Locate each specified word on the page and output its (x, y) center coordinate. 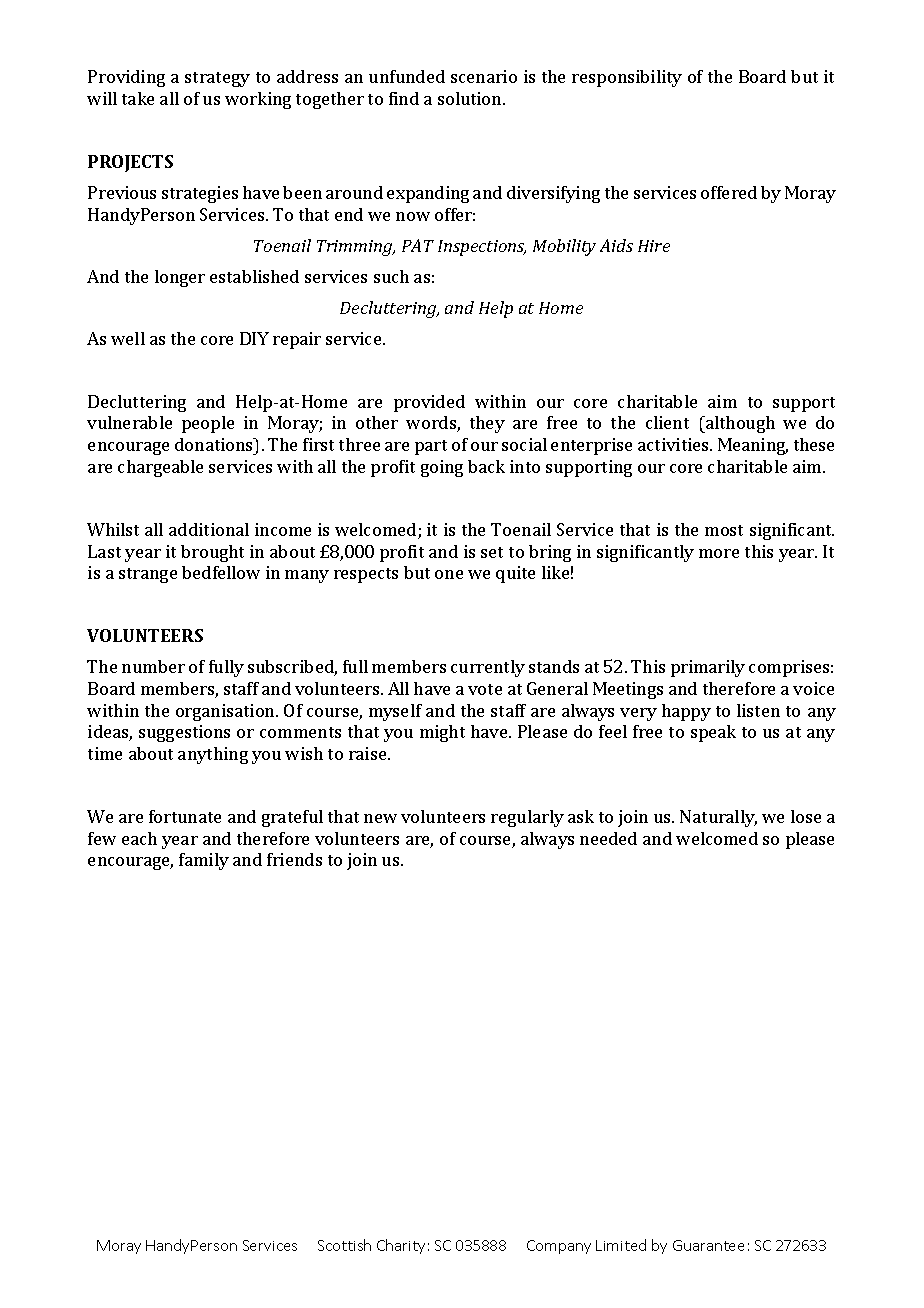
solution (471, 98)
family (204, 861)
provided (429, 403)
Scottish (344, 1245)
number (153, 666)
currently (488, 668)
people (208, 424)
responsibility (627, 78)
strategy (217, 79)
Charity (401, 1246)
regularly (527, 818)
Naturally (718, 818)
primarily (708, 668)
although (739, 424)
